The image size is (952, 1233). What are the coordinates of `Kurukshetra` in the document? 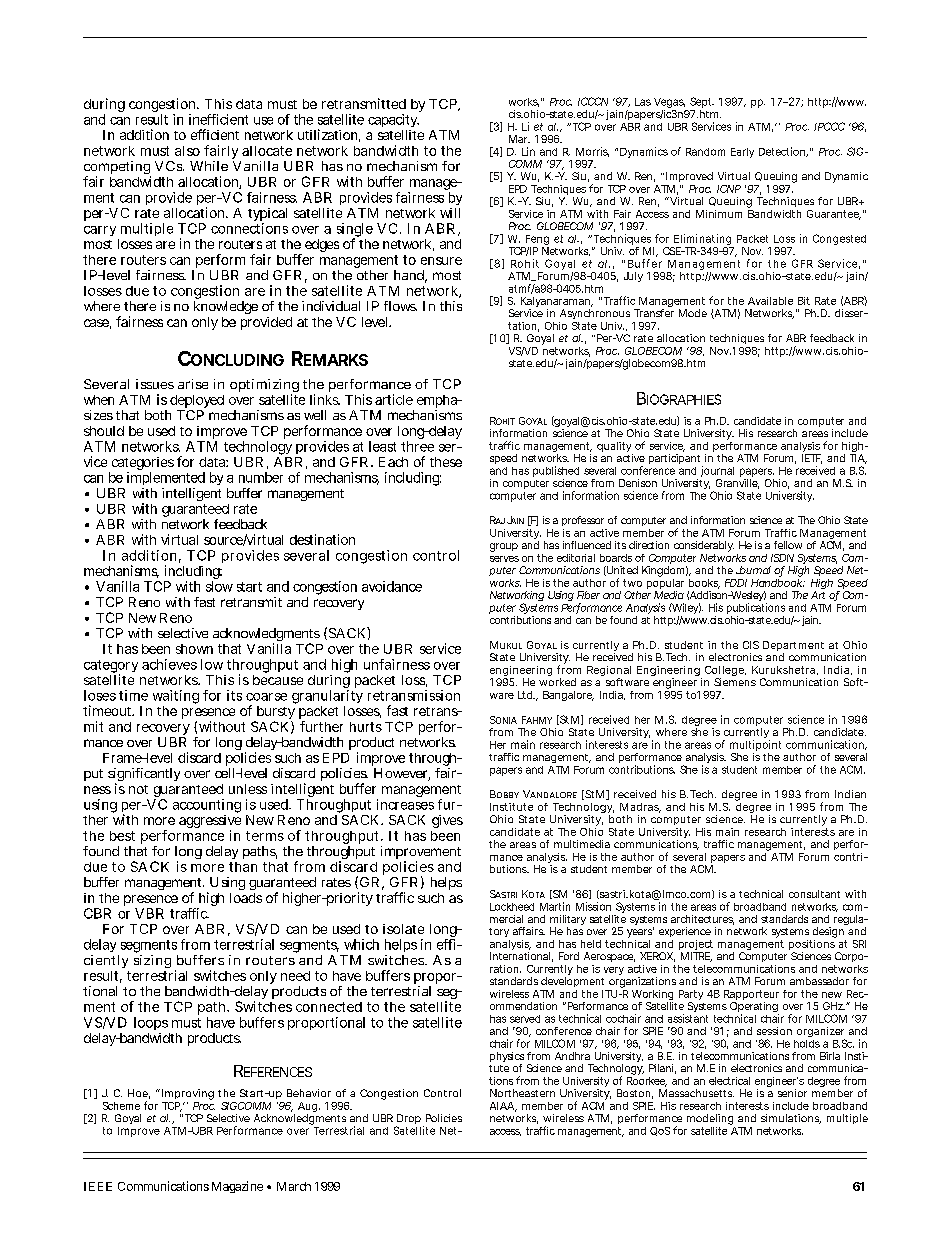 It's located at (783, 670).
